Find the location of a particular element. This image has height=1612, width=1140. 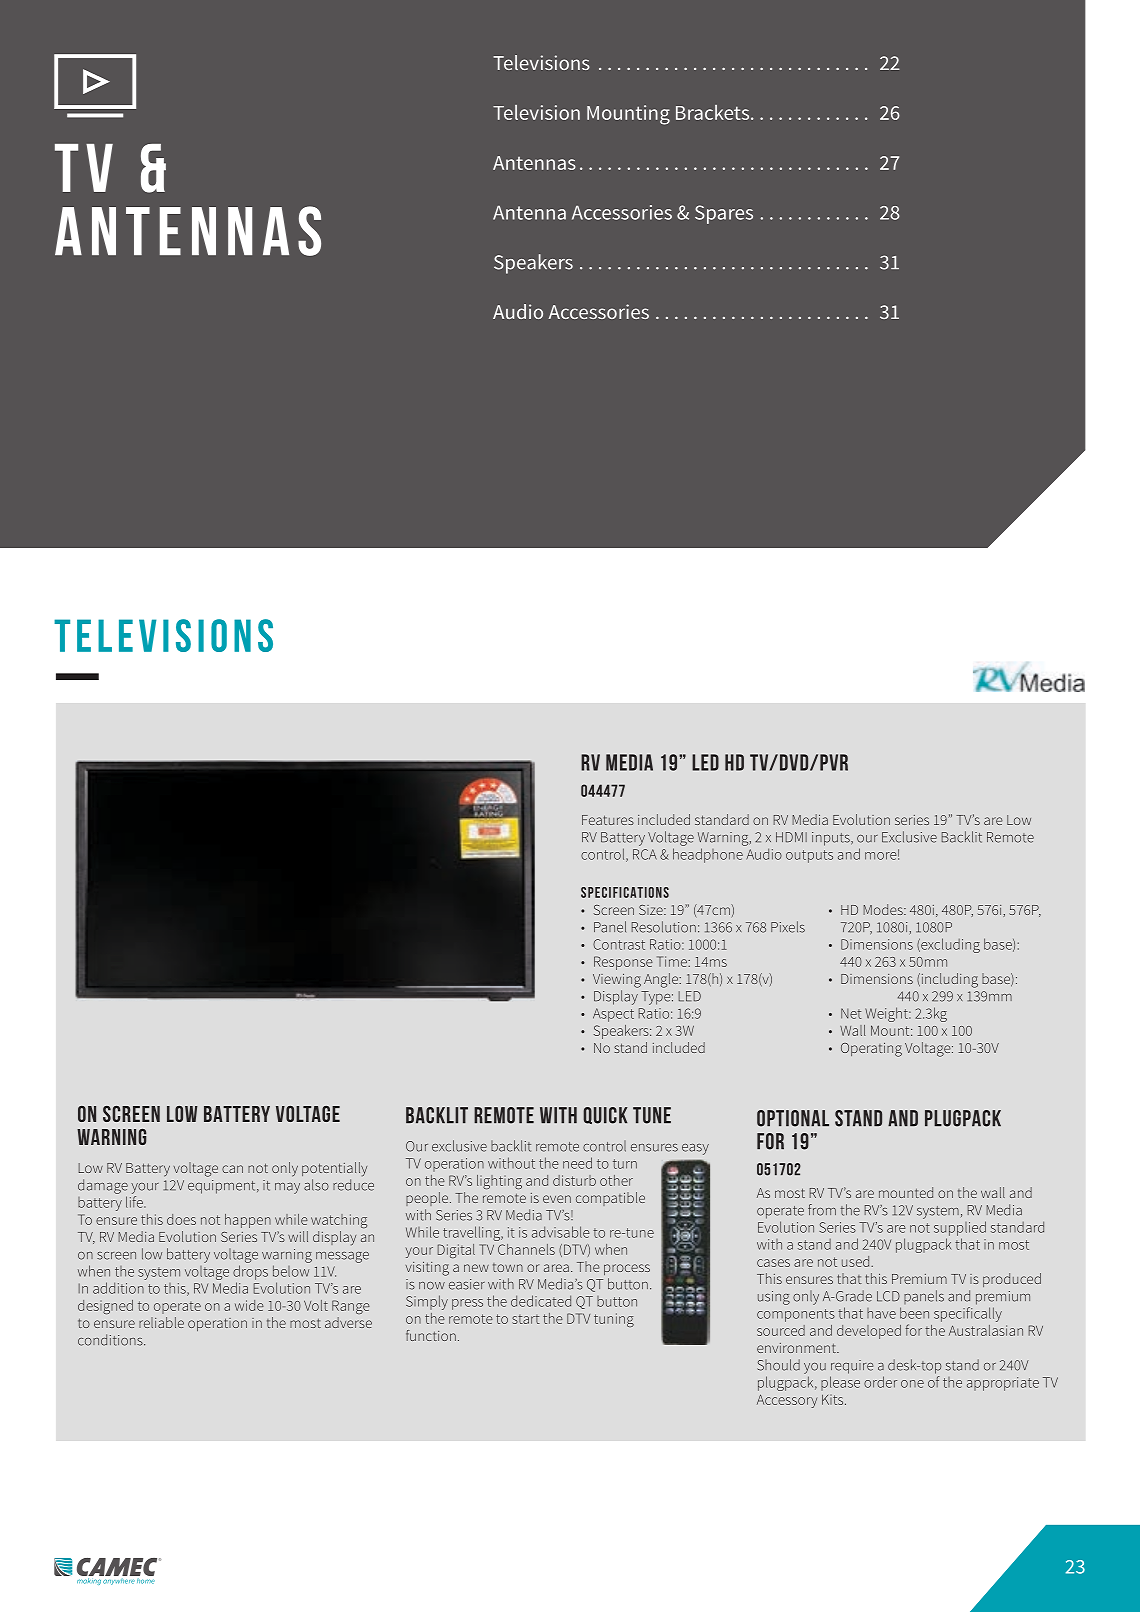

Features is located at coordinates (608, 820).
